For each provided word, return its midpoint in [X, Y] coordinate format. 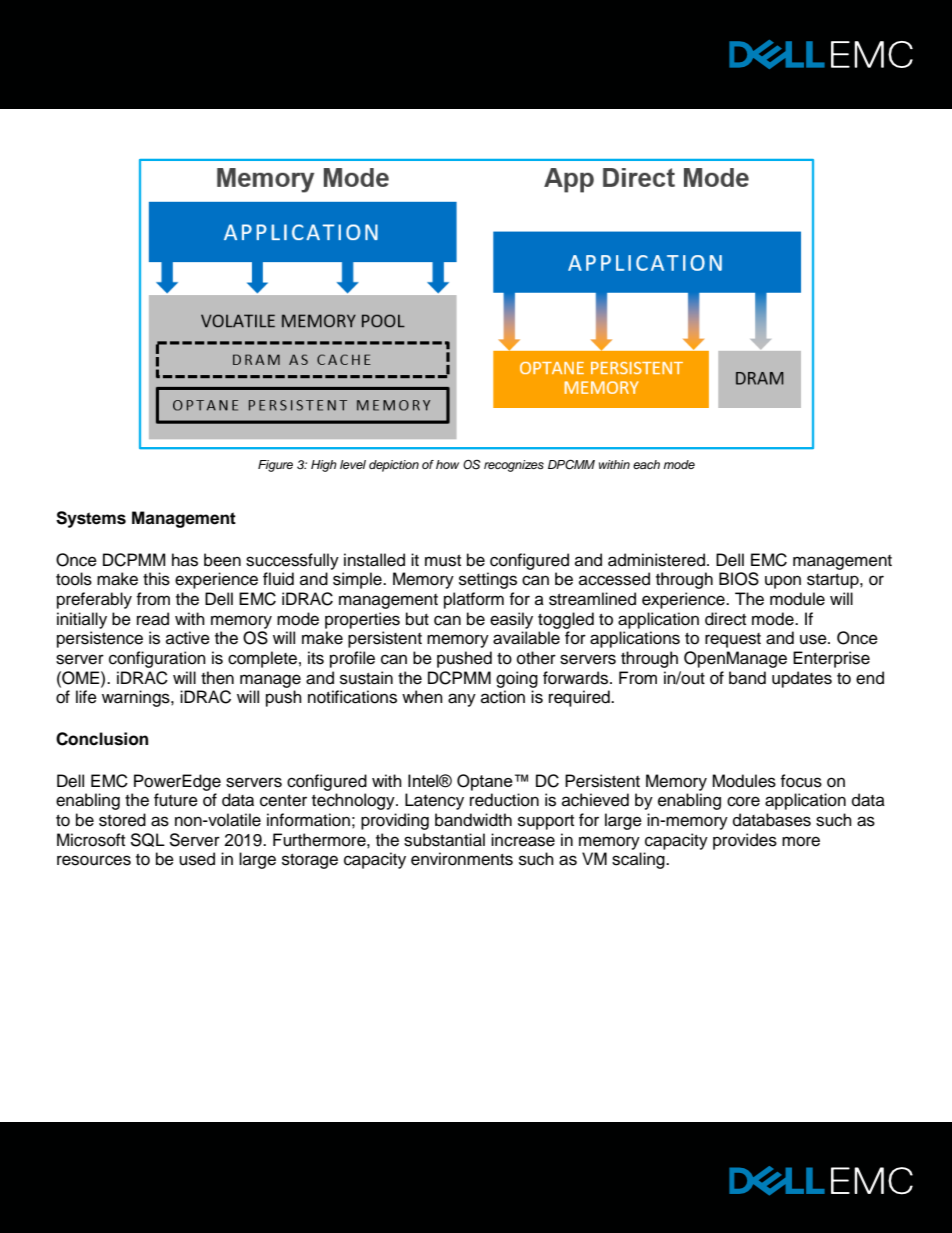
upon [783, 582]
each [646, 464]
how [447, 464]
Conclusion [102, 739]
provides [745, 841]
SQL [147, 840]
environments [462, 859]
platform [474, 600]
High [324, 466]
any [462, 700]
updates [802, 679]
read [153, 619]
